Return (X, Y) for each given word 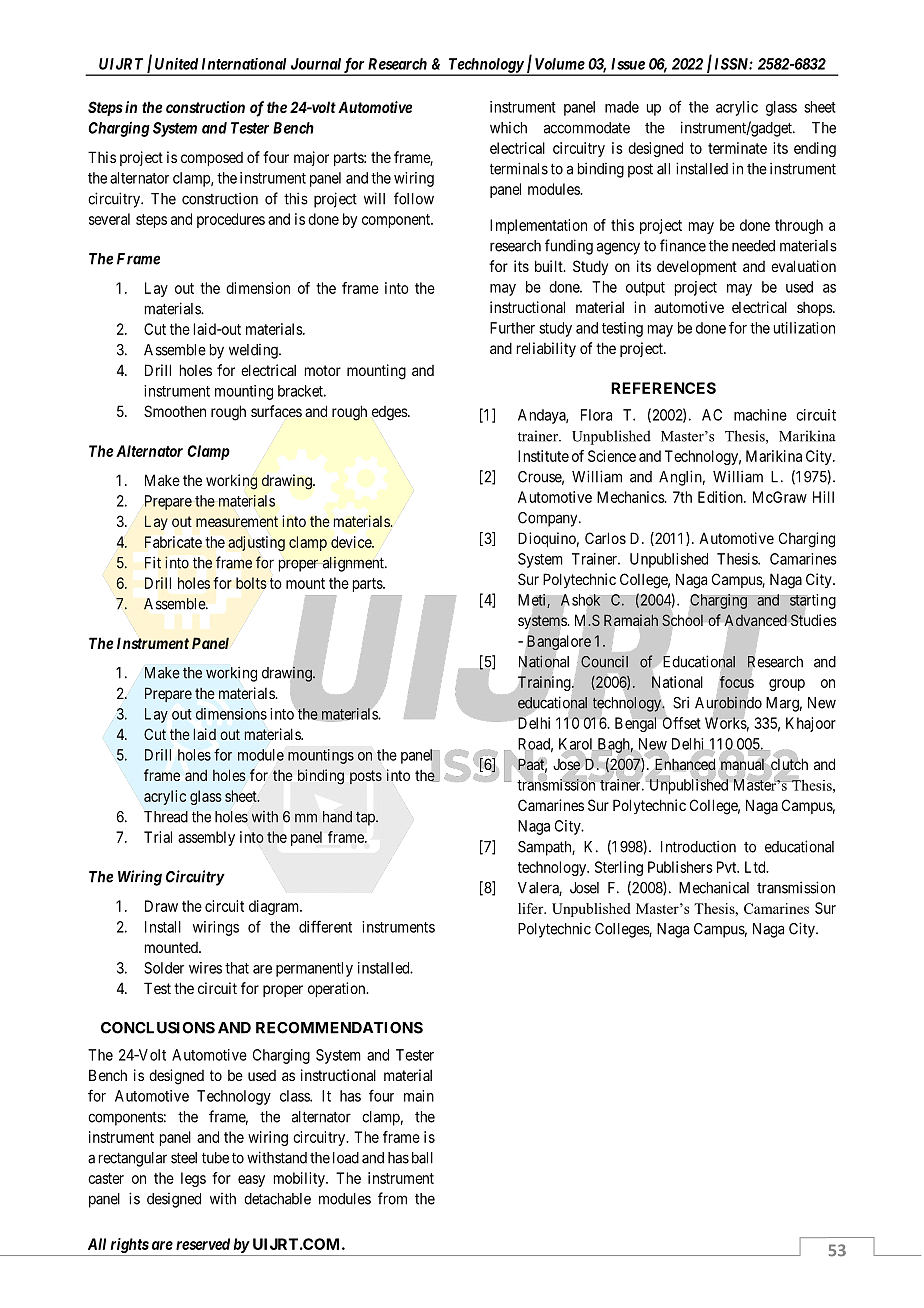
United (176, 64)
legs (193, 1179)
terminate (737, 148)
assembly (206, 838)
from (392, 1198)
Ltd (756, 867)
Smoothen (175, 411)
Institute (543, 456)
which (508, 128)
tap (366, 819)
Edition (721, 497)
